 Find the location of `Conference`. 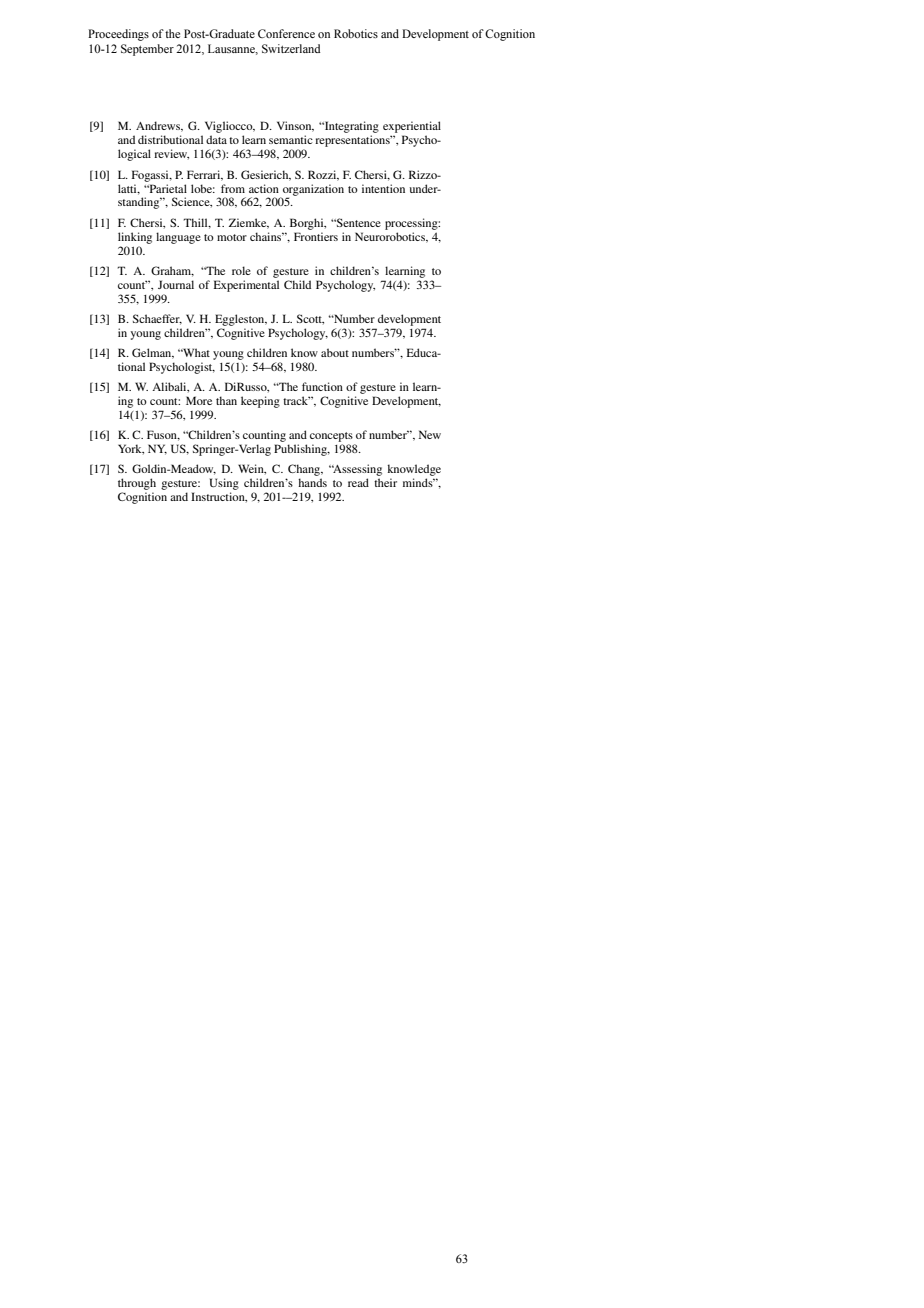

Conference is located at coordinates (286, 33).
